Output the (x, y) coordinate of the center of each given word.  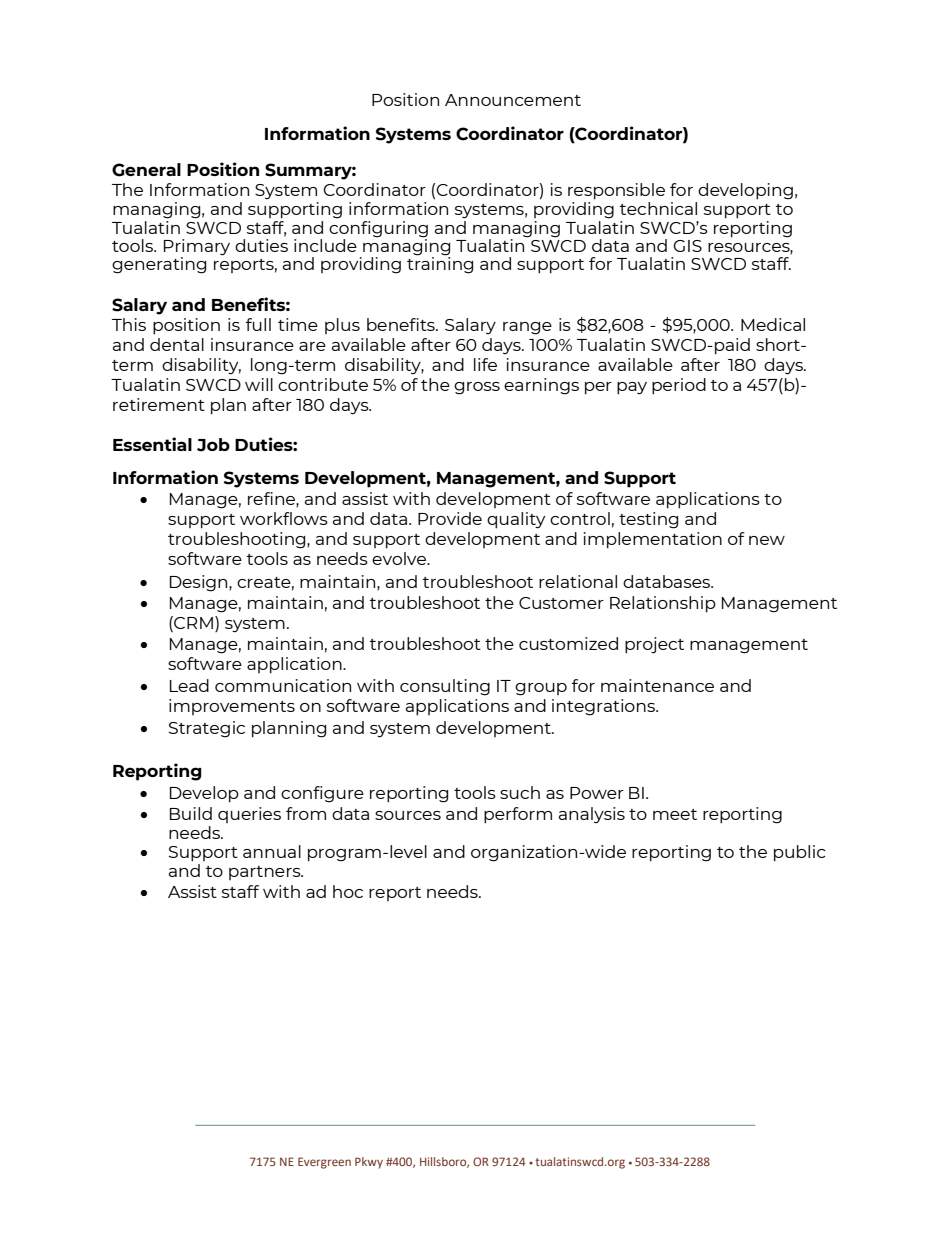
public (800, 853)
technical (658, 208)
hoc (348, 891)
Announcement (513, 100)
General (146, 170)
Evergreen (324, 1163)
